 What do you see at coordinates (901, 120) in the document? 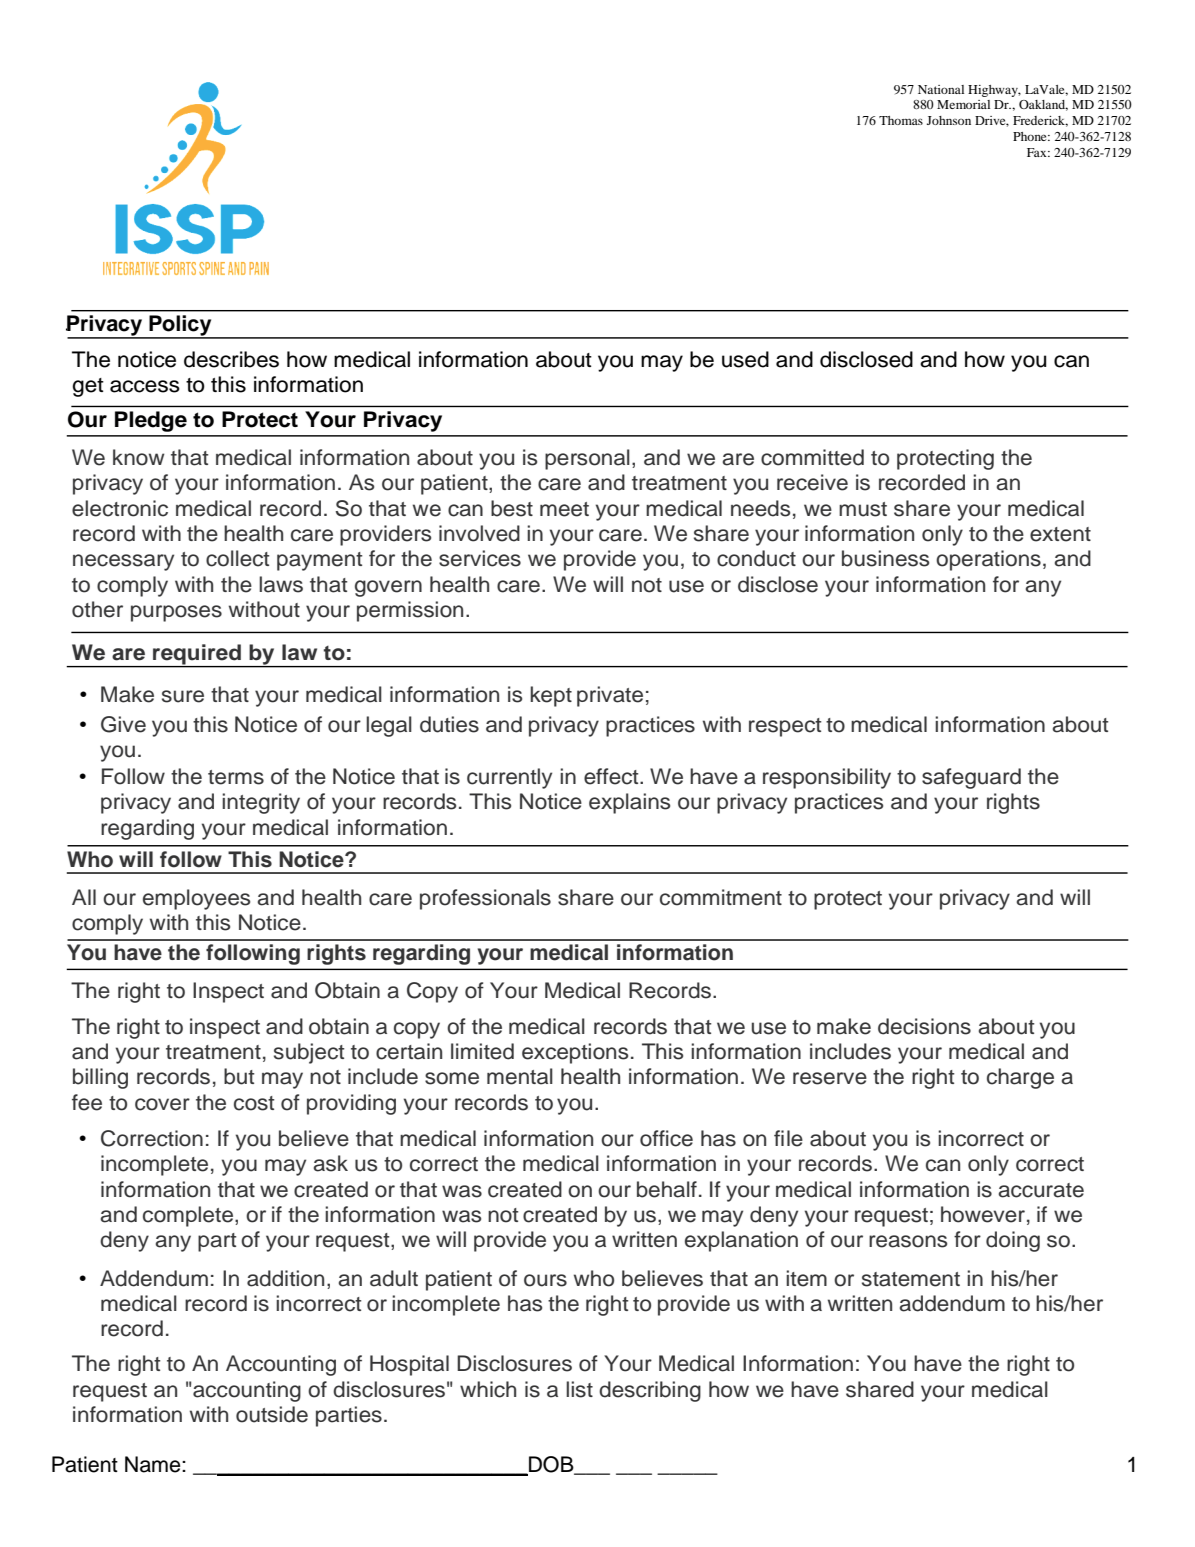
I see `Thomas` at bounding box center [901, 120].
